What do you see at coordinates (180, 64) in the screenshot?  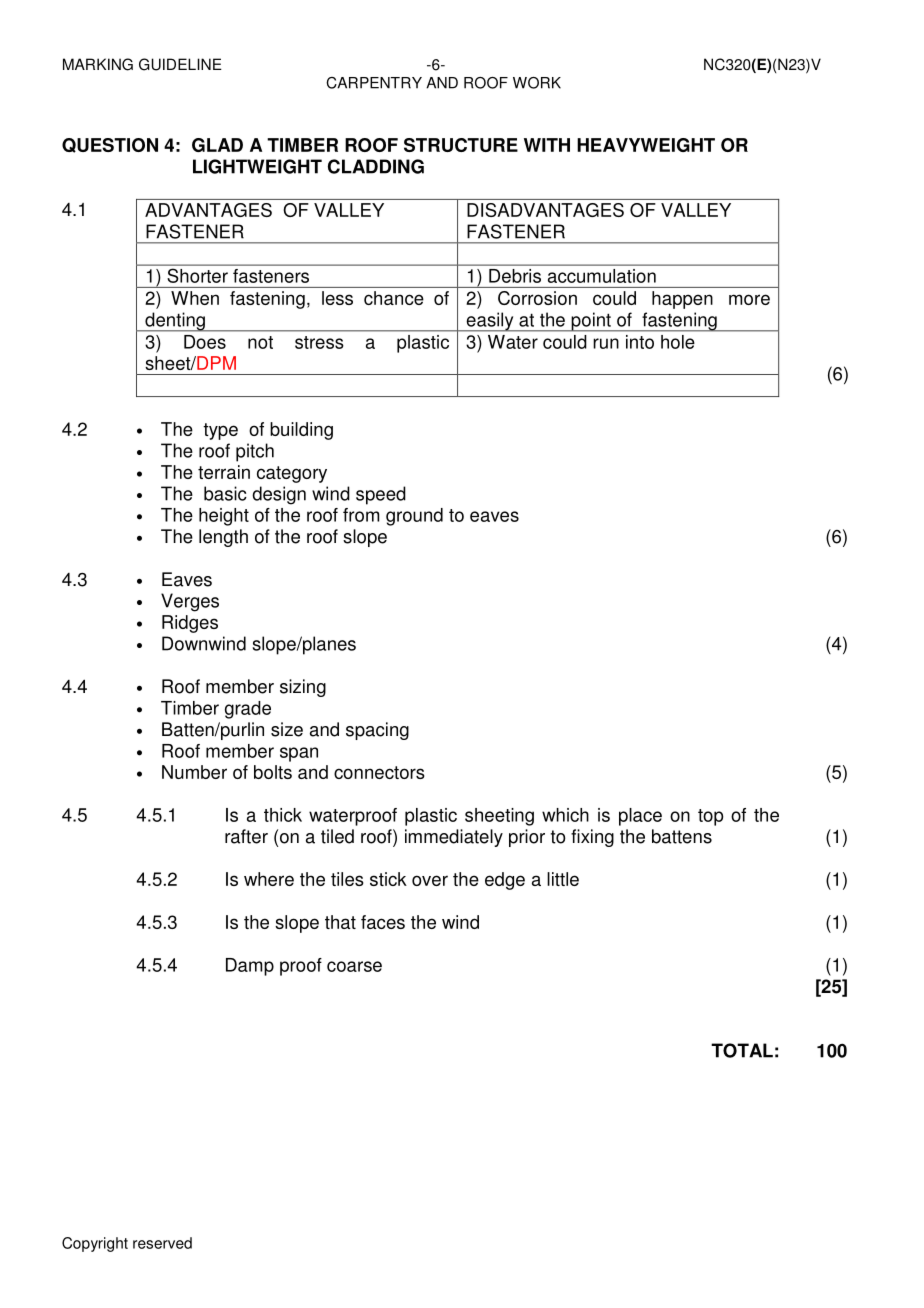 I see `GUIDELINE` at bounding box center [180, 64].
